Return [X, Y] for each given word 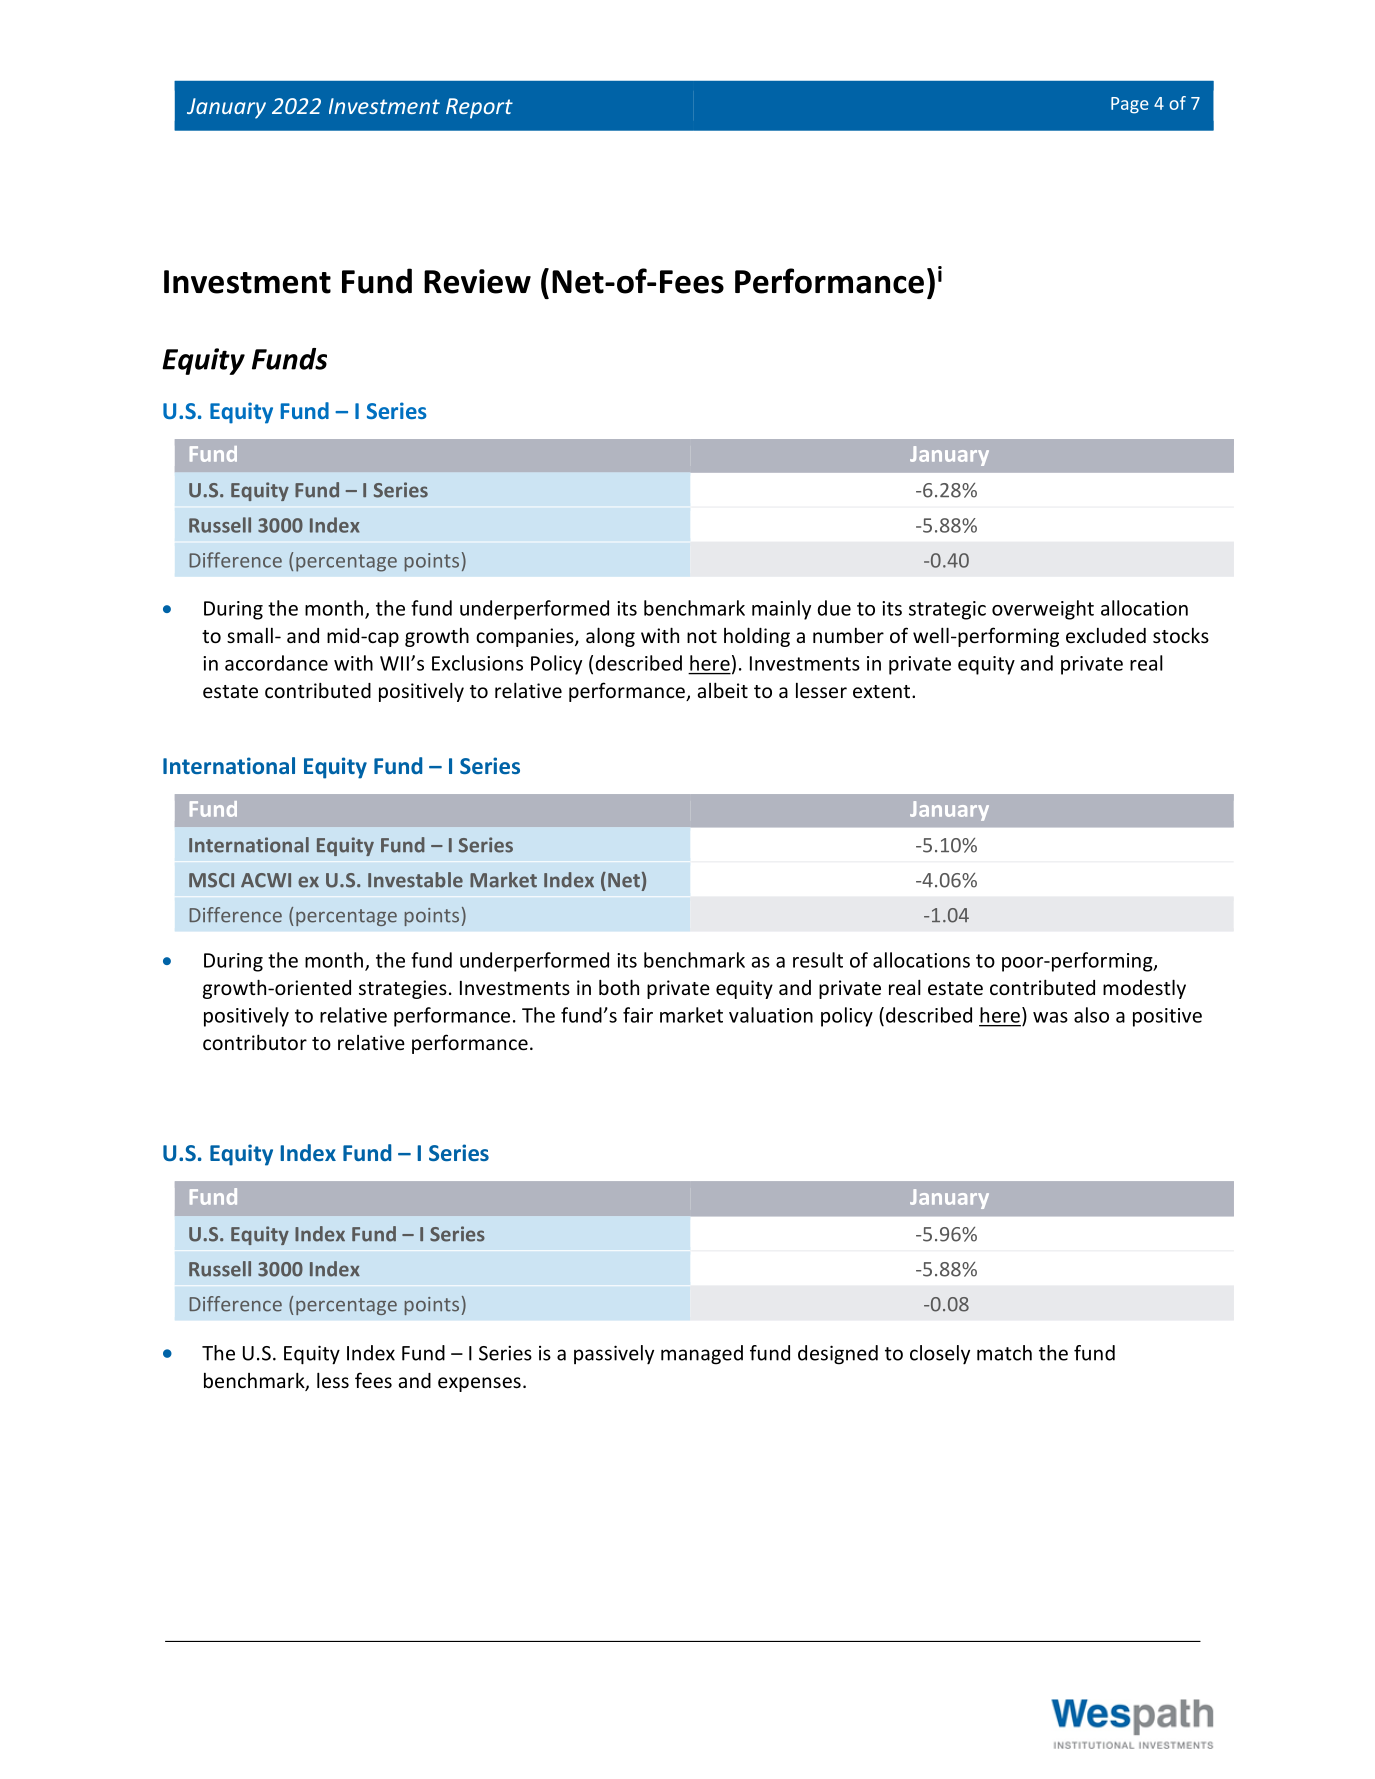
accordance [276, 663]
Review [477, 281]
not [702, 636]
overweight [1043, 610]
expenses [479, 1384]
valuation [771, 1015]
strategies [403, 989]
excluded [1106, 635]
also [1091, 1015]
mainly [781, 610]
